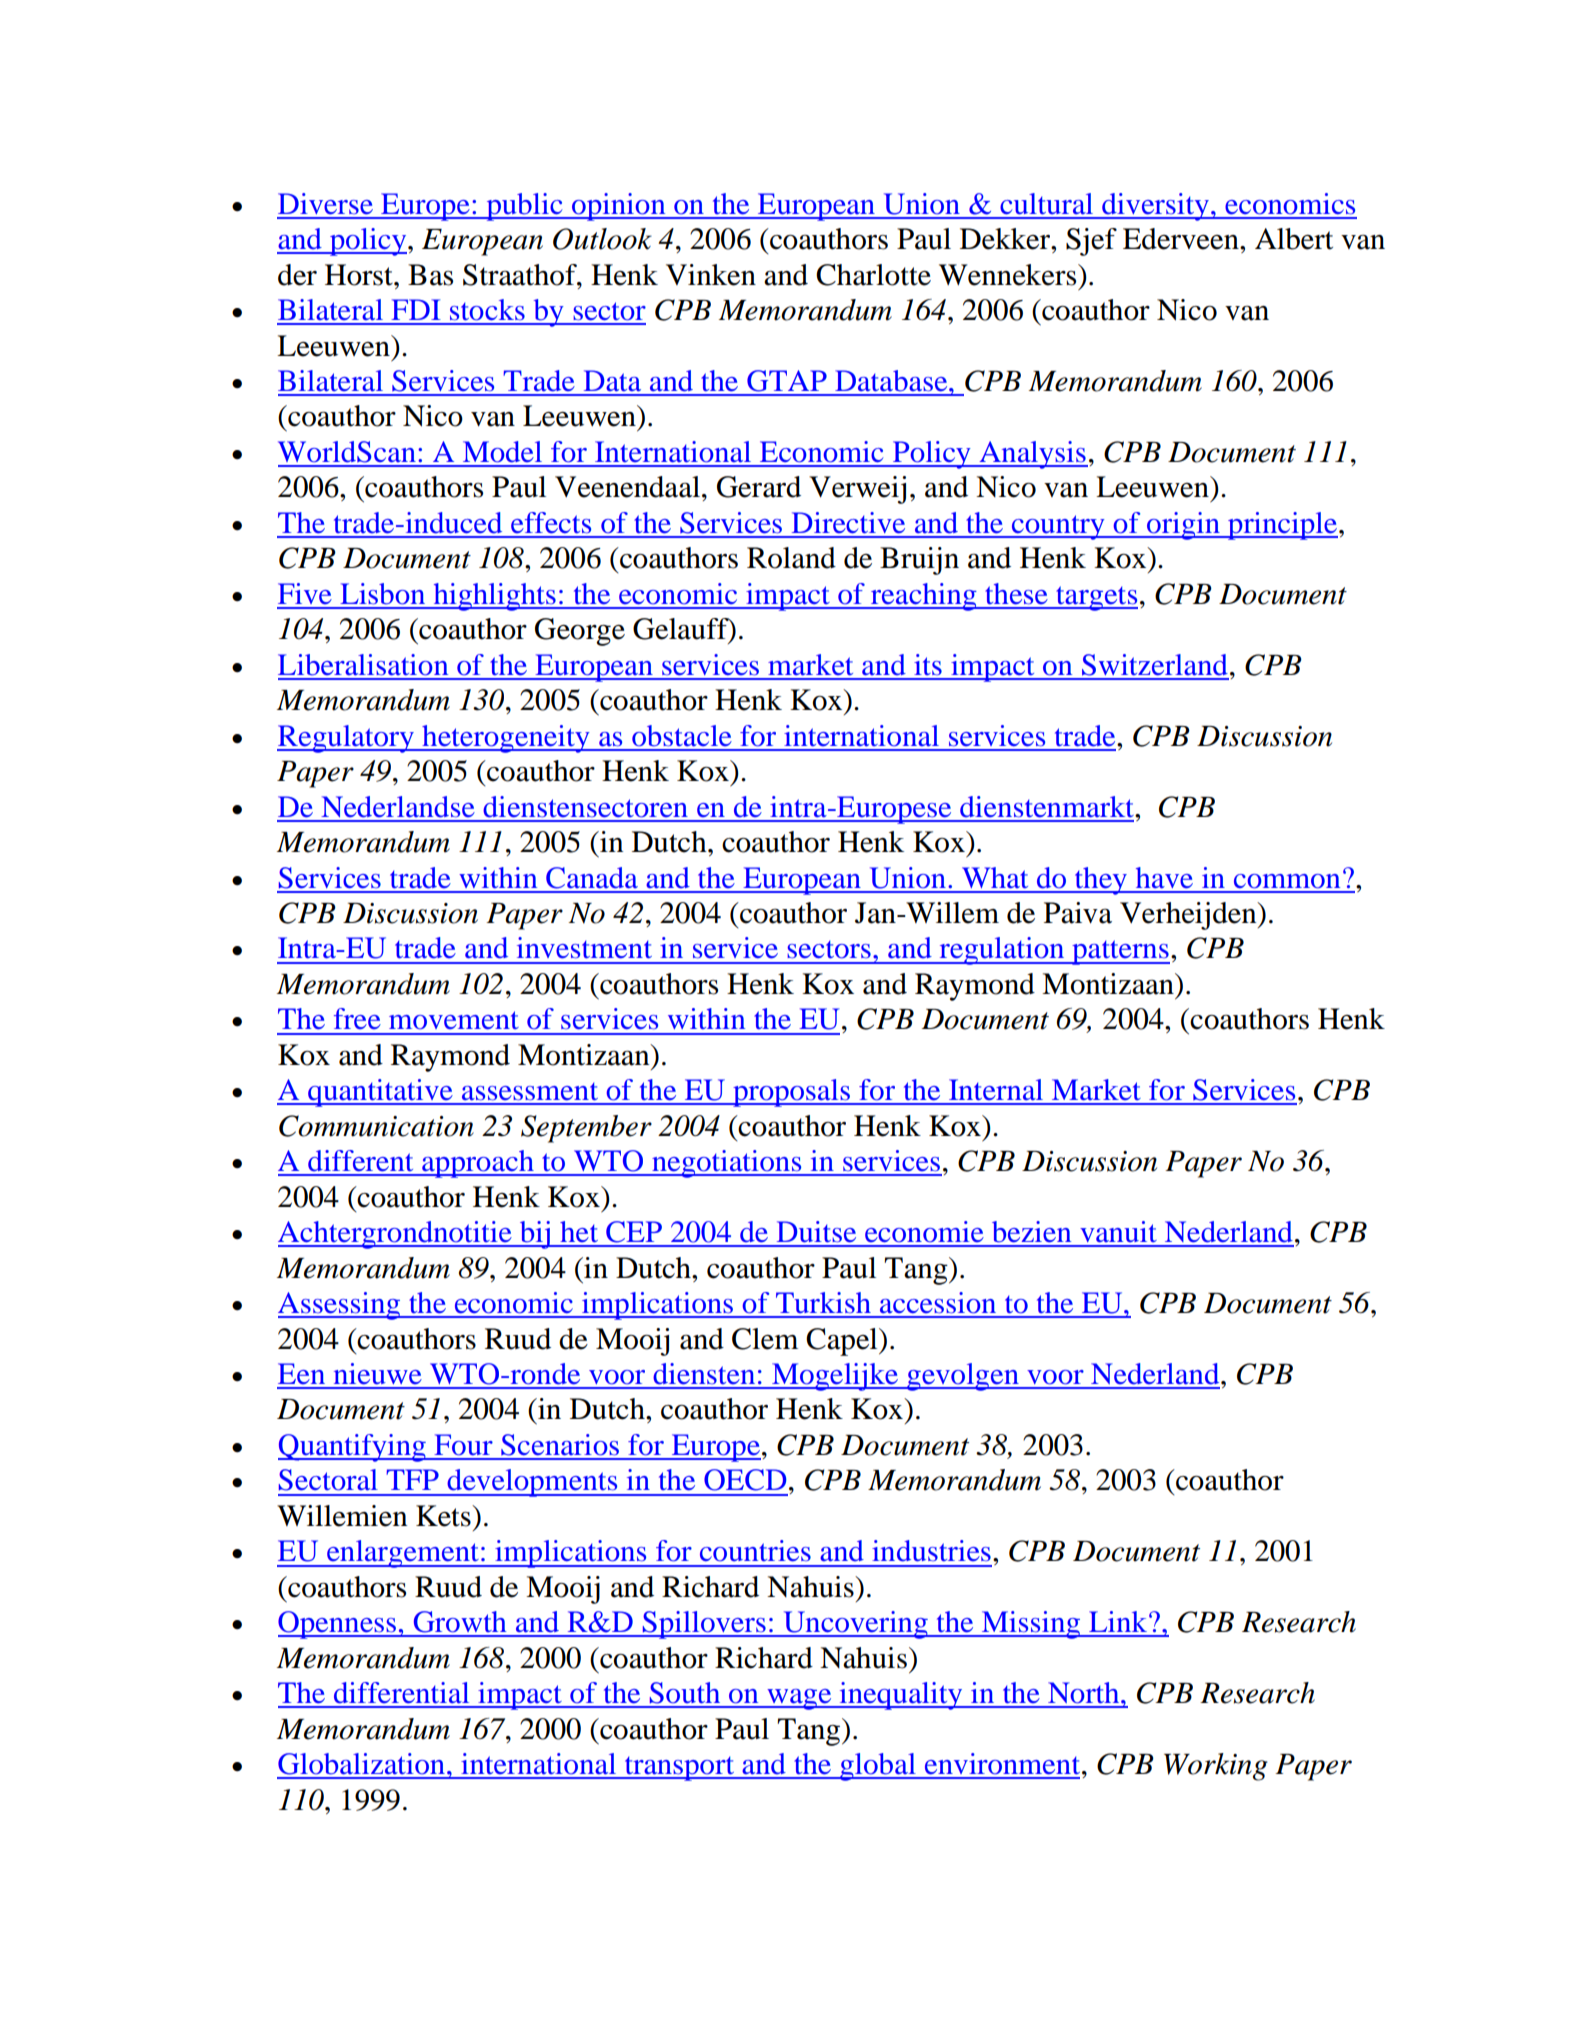 The width and height of the image is (1573, 2035). Describe the element at coordinates (765, 1339) in the image. I see `Clem` at that location.
